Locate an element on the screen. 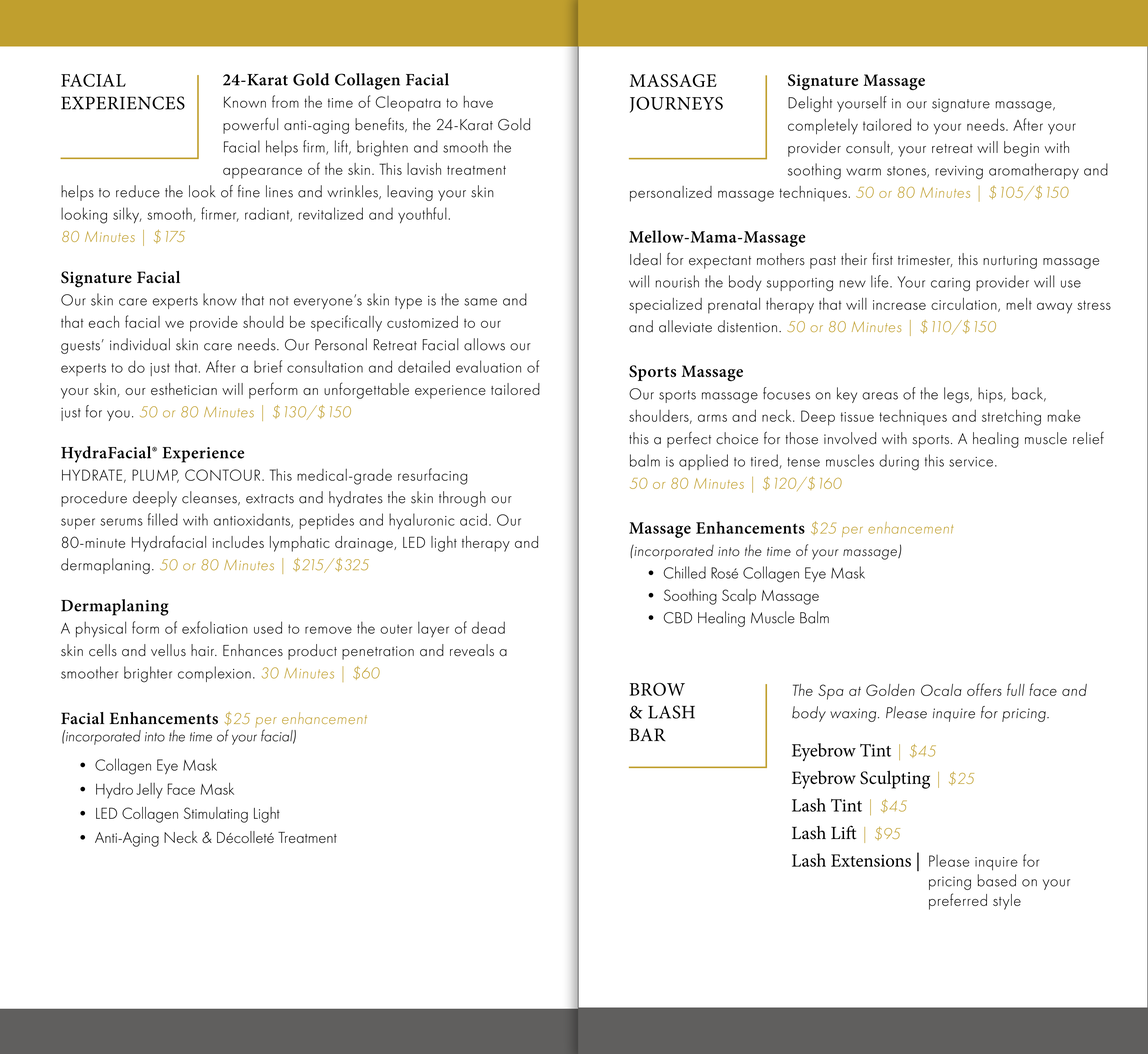 This screenshot has height=1054, width=1148. service is located at coordinates (971, 462).
